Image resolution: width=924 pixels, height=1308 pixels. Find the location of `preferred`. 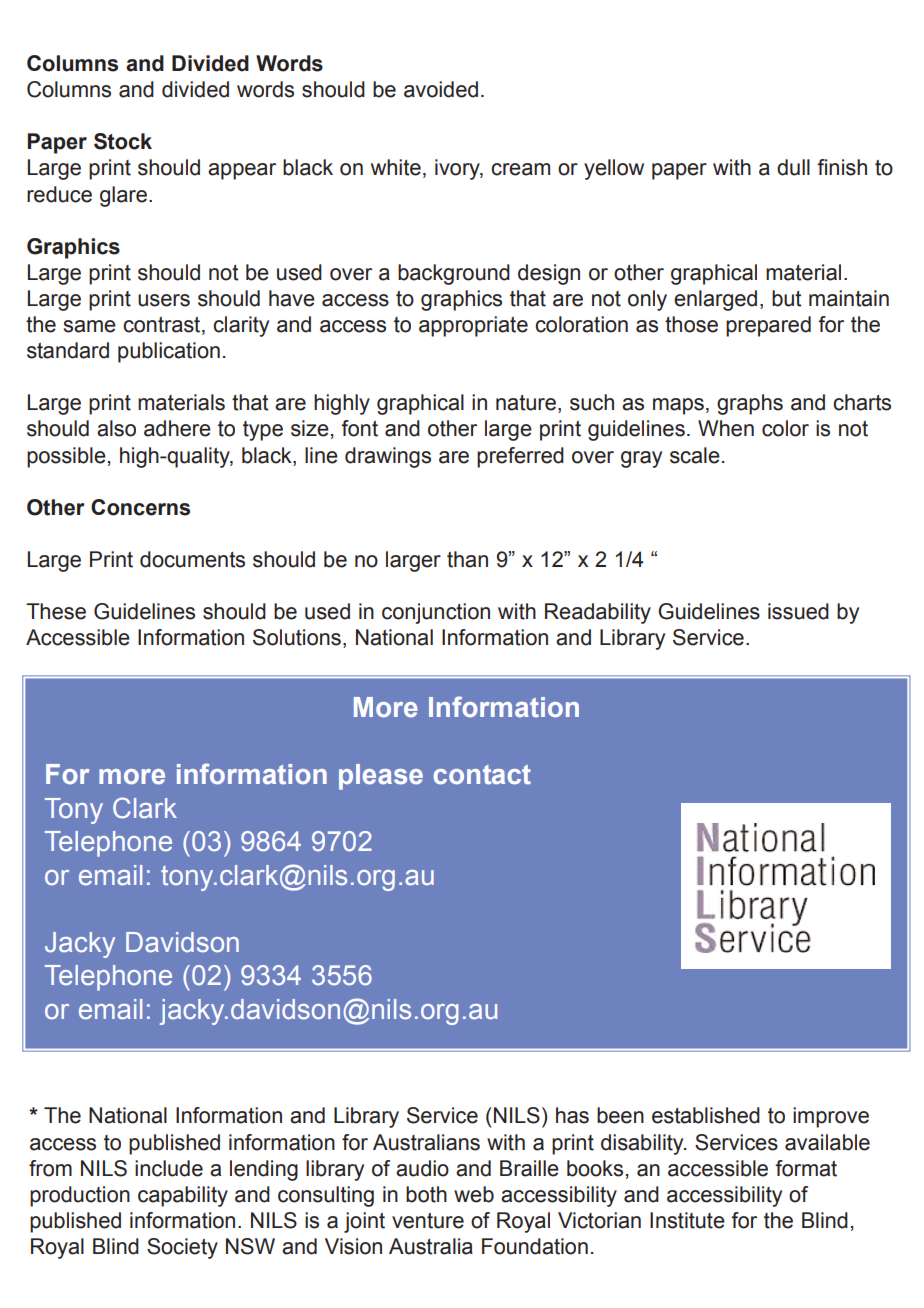

preferred is located at coordinates (520, 457).
